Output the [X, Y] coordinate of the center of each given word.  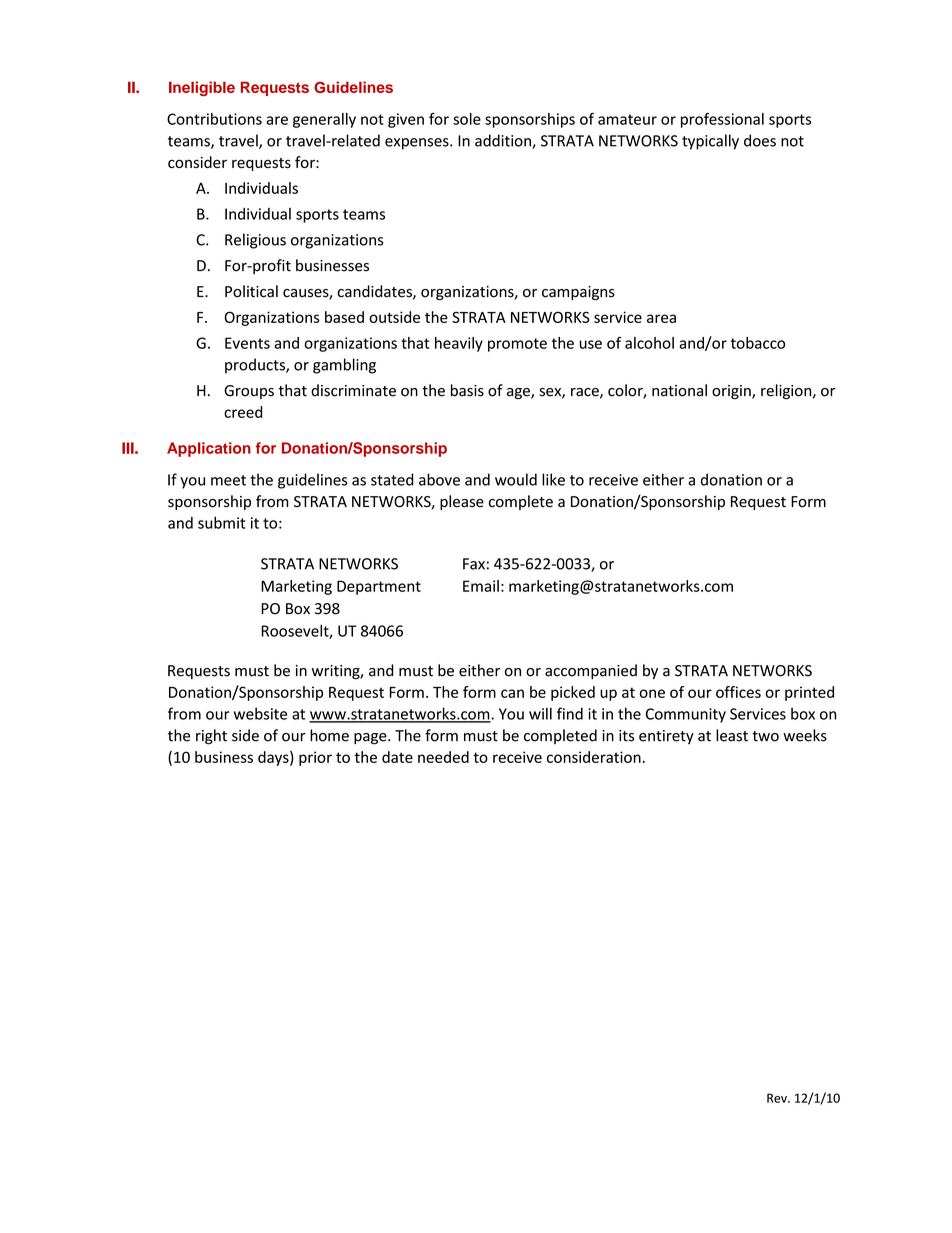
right [211, 737]
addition [504, 141]
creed [243, 412]
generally [324, 120]
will [540, 713]
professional [722, 120]
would [516, 479]
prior [315, 758]
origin [732, 392]
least [732, 735]
